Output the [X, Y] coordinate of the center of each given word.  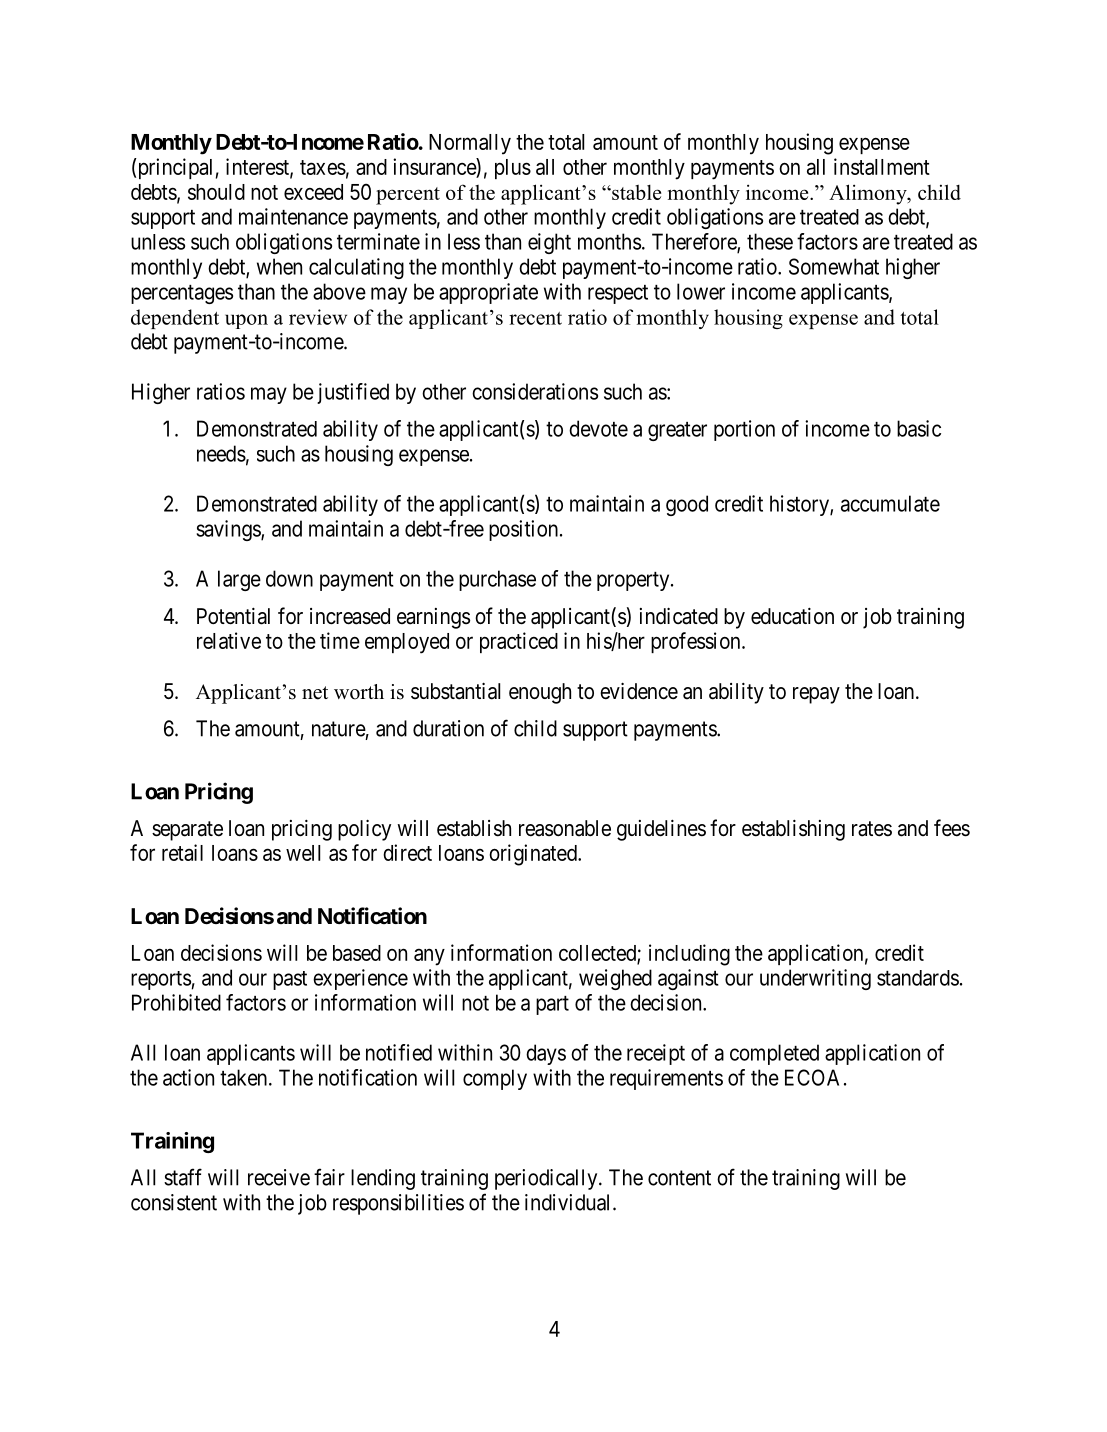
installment [882, 166]
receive [279, 1177]
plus [513, 169]
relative [229, 640]
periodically [547, 1179]
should [216, 192]
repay [816, 695]
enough [540, 693]
